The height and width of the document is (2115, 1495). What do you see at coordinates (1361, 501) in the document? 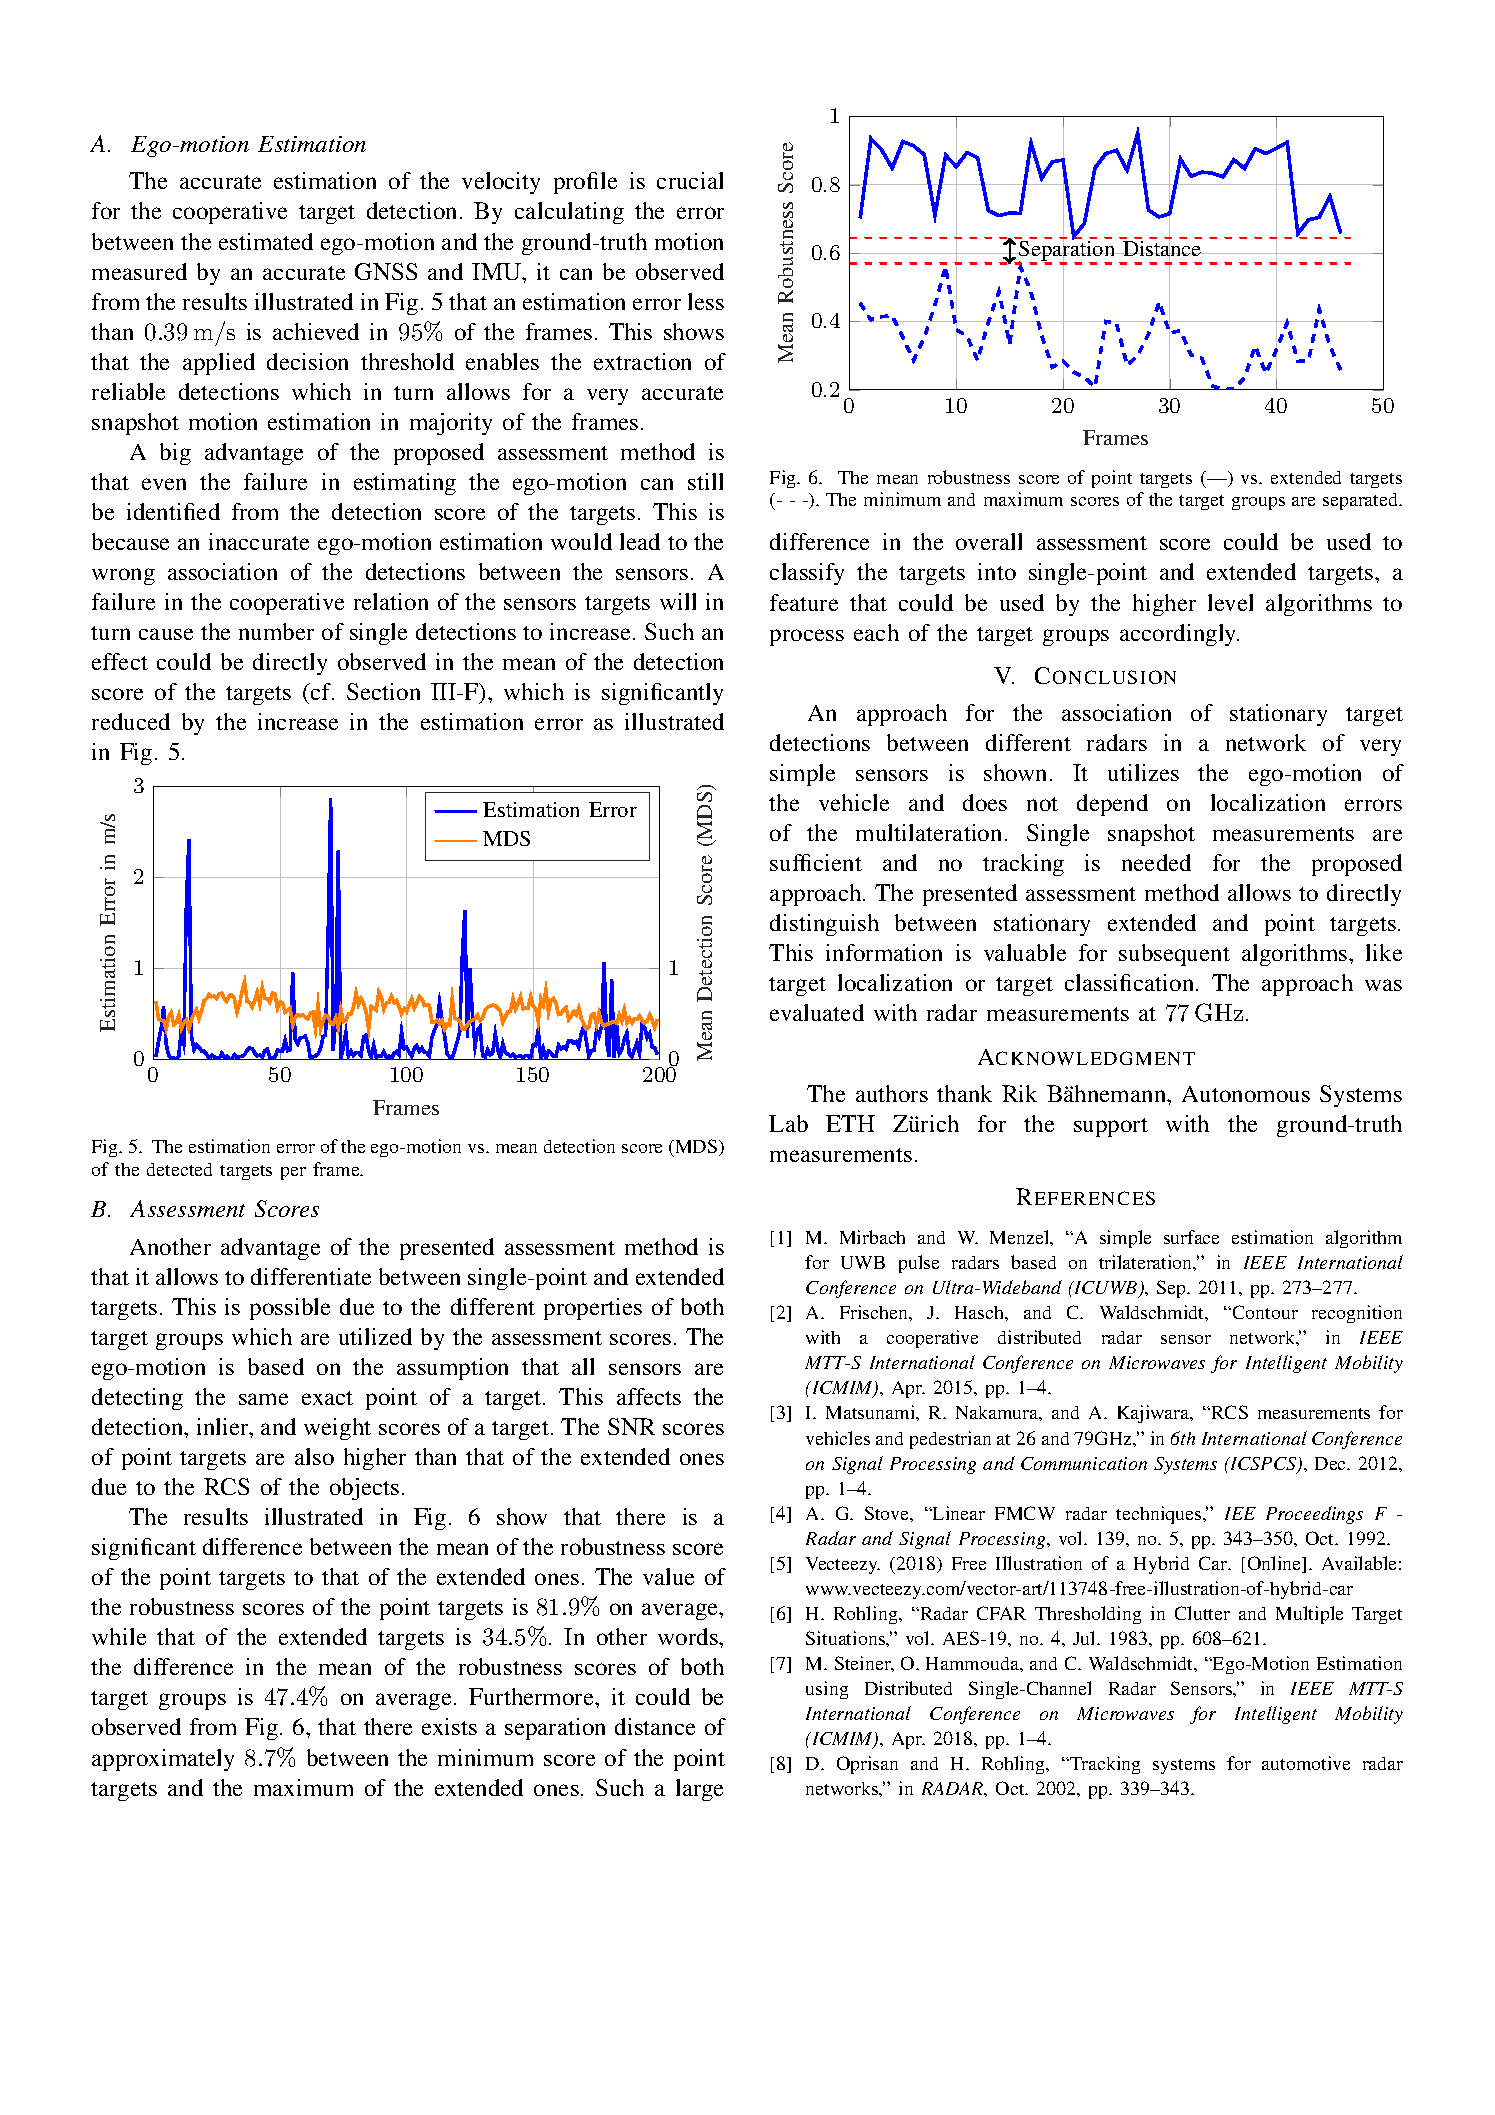
I see `separated` at bounding box center [1361, 501].
